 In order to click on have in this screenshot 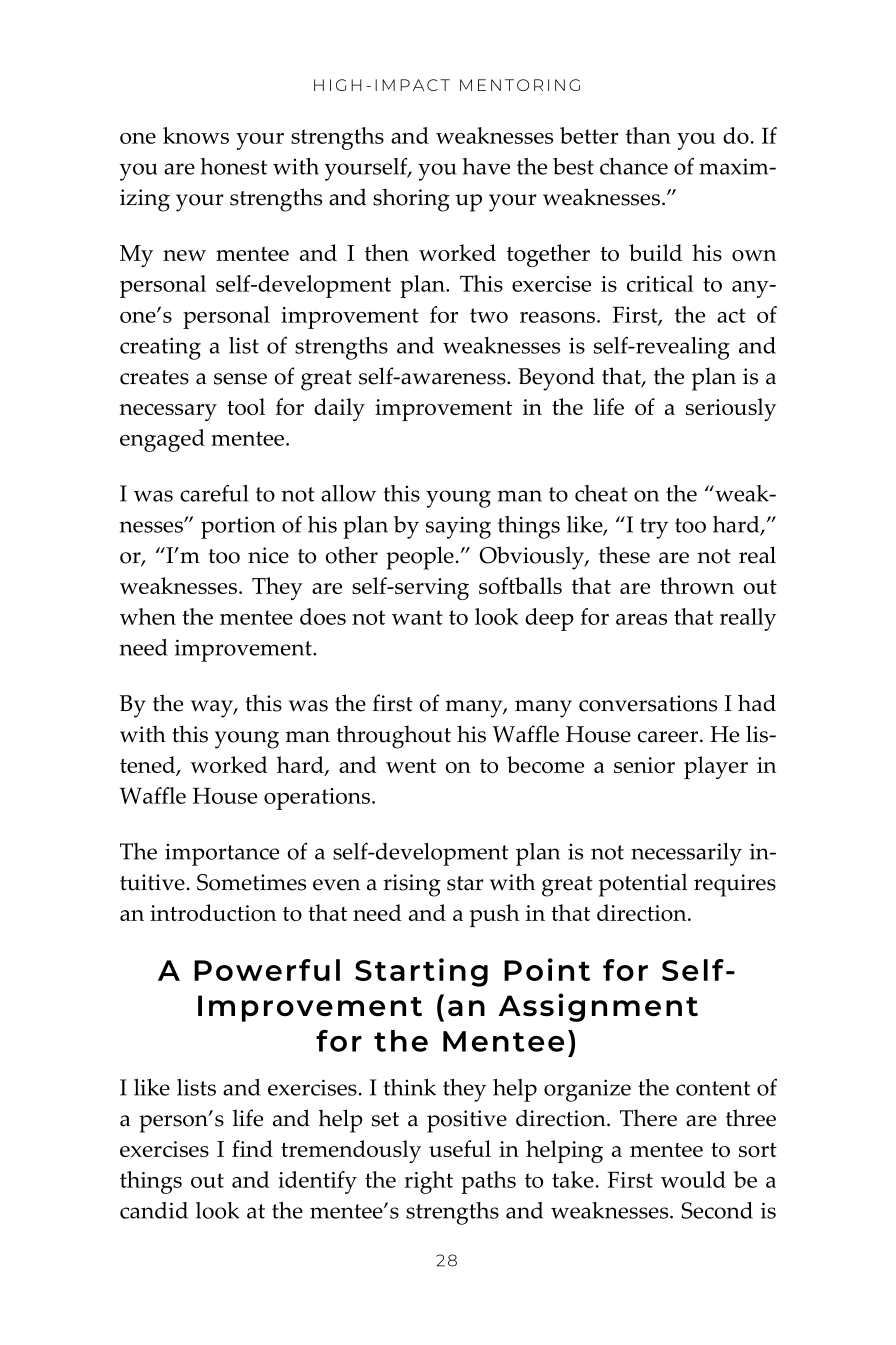, I will do `click(486, 166)`.
